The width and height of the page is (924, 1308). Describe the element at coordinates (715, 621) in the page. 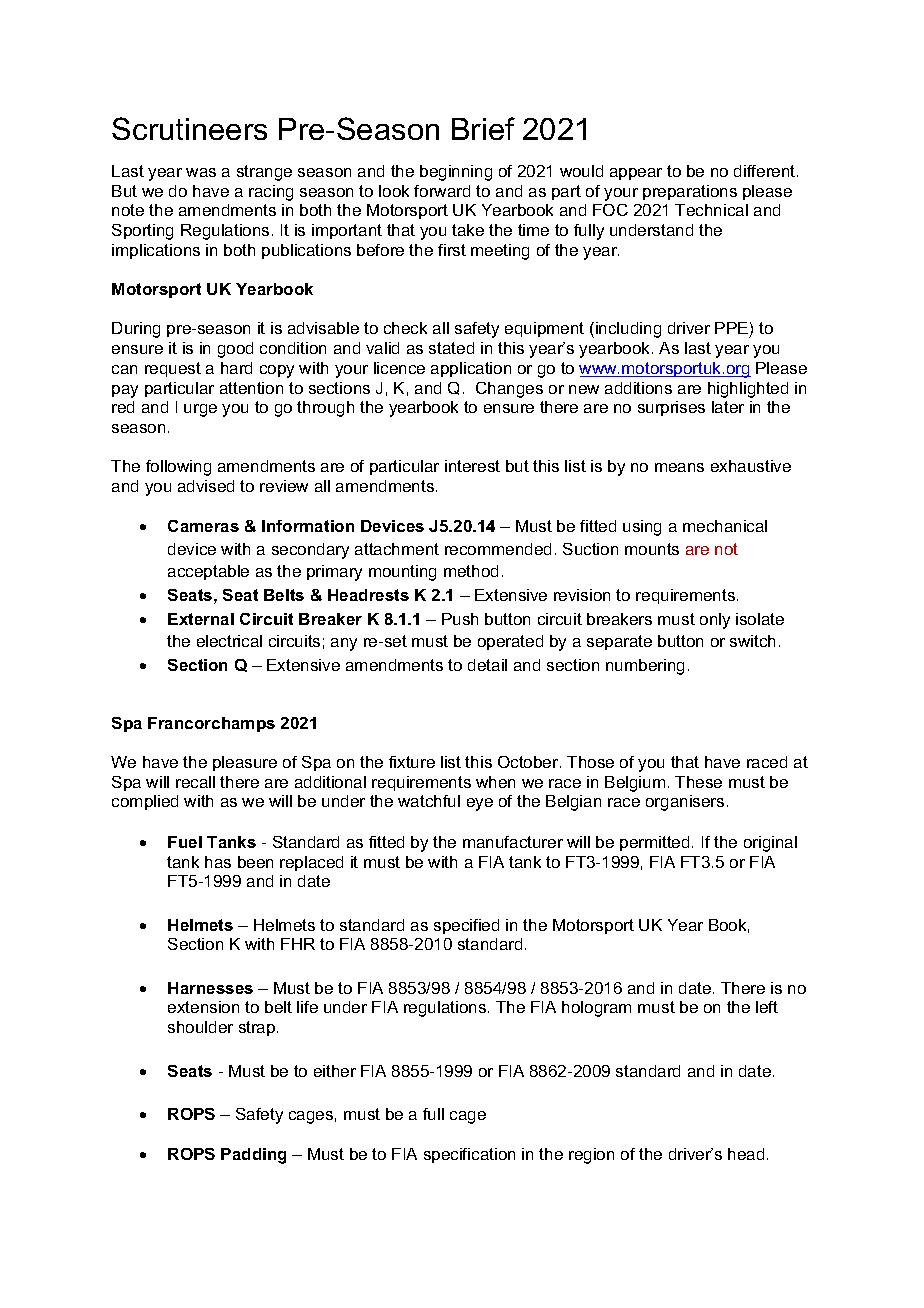

I see `only` at that location.
